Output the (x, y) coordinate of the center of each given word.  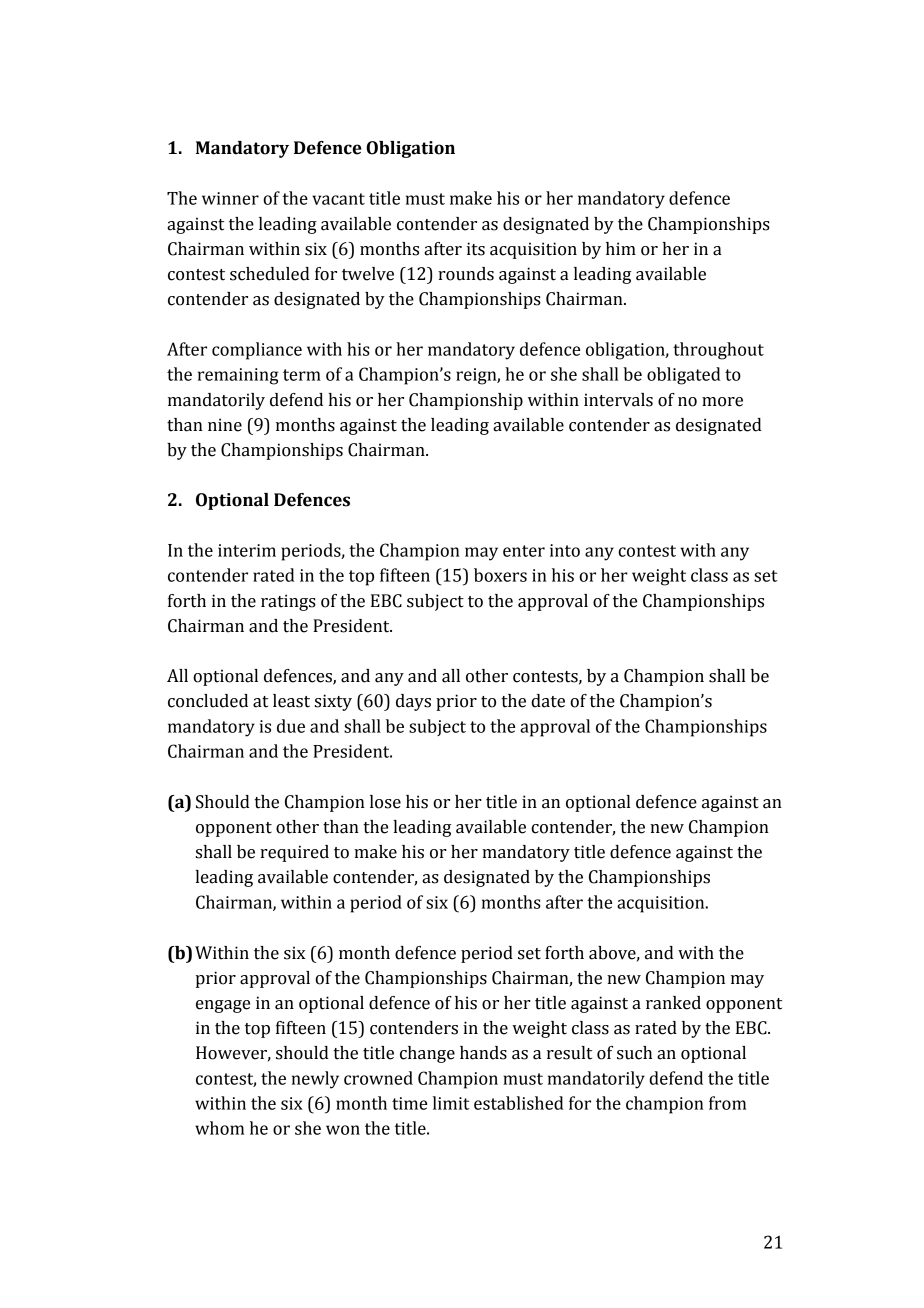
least (291, 701)
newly (315, 1080)
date (548, 701)
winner (230, 198)
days (413, 702)
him (621, 248)
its (476, 249)
